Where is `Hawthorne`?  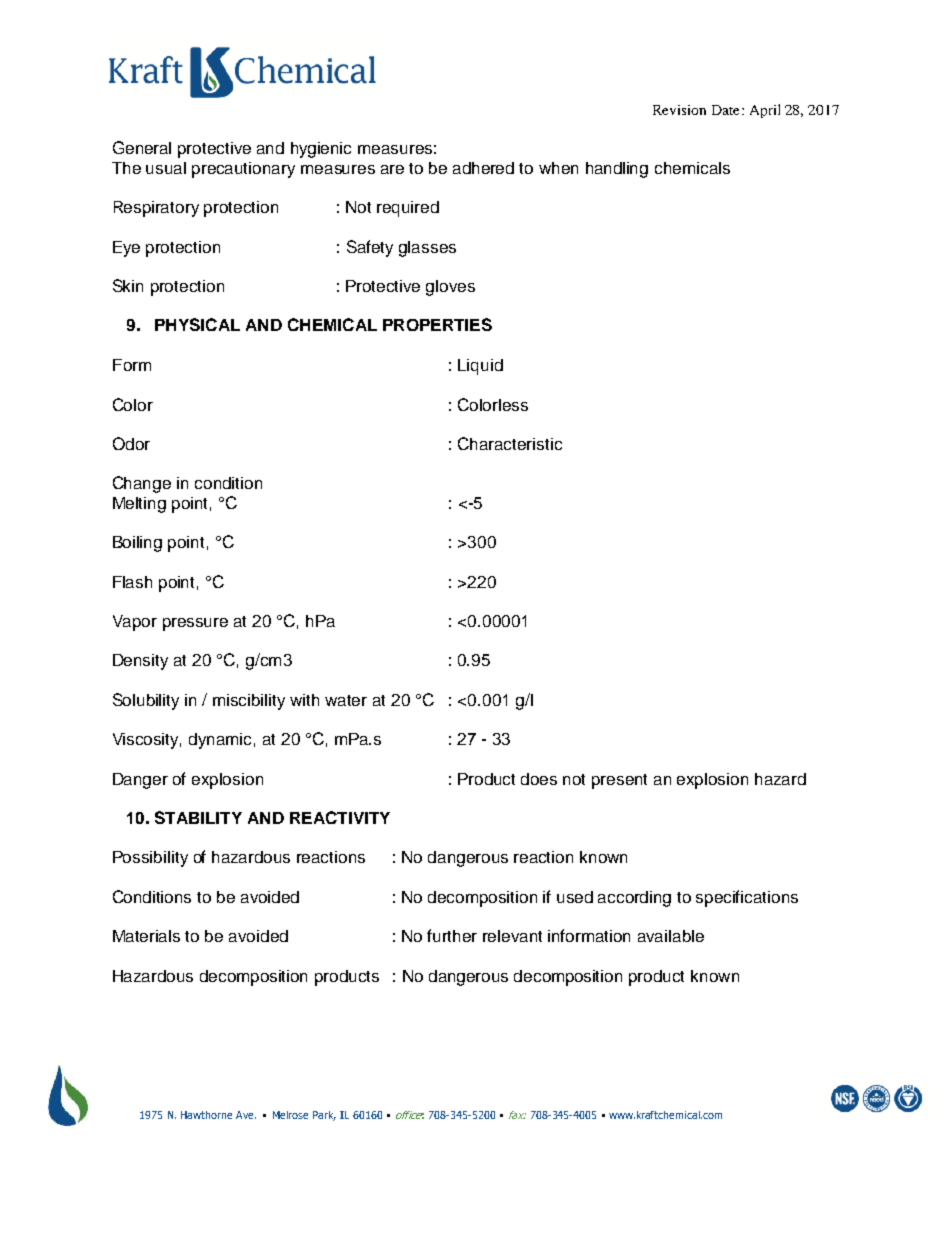
Hawthorne is located at coordinates (206, 1115).
